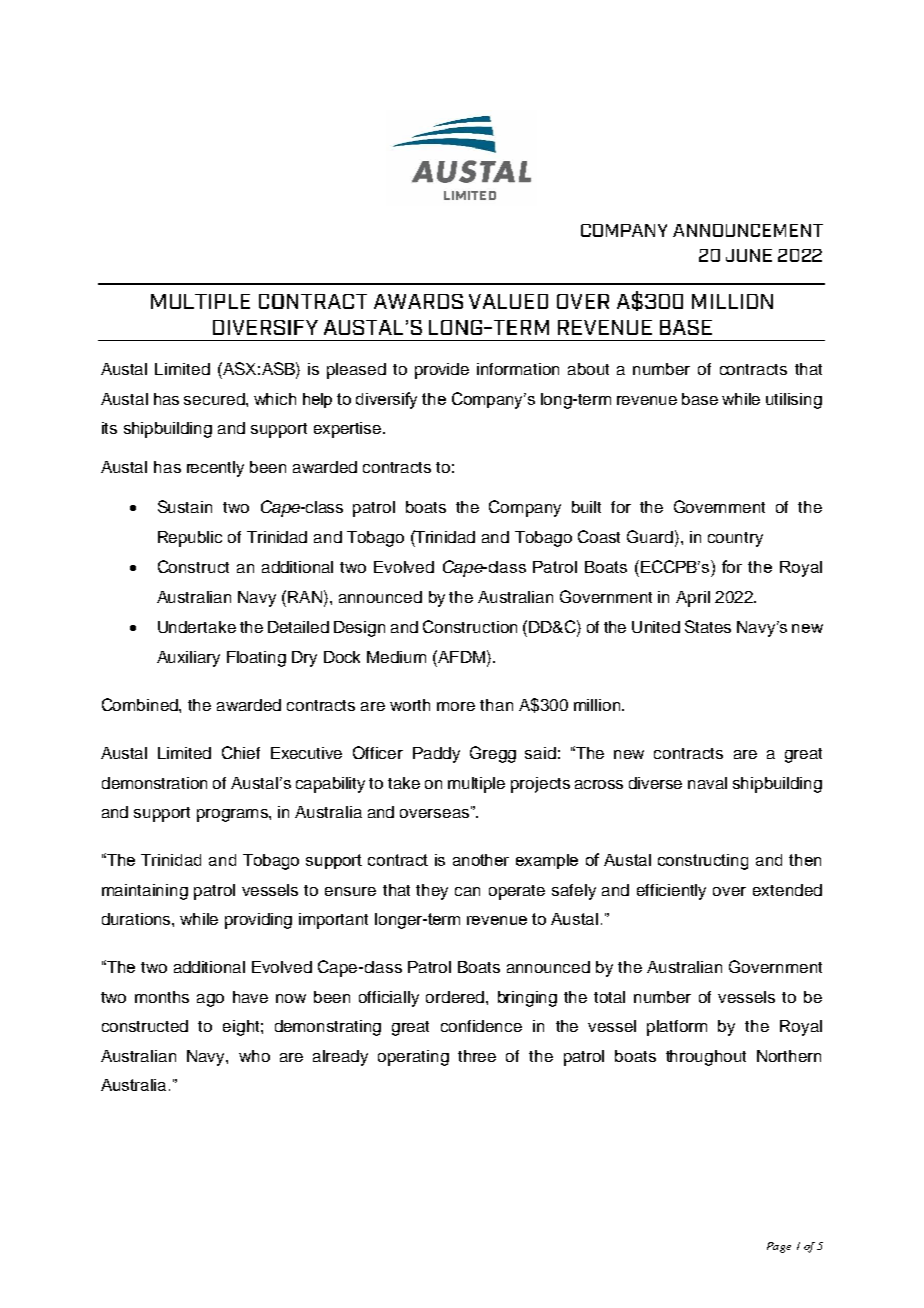 This screenshot has height=1308, width=924. Describe the element at coordinates (700, 399) in the screenshot. I see `base` at that location.
